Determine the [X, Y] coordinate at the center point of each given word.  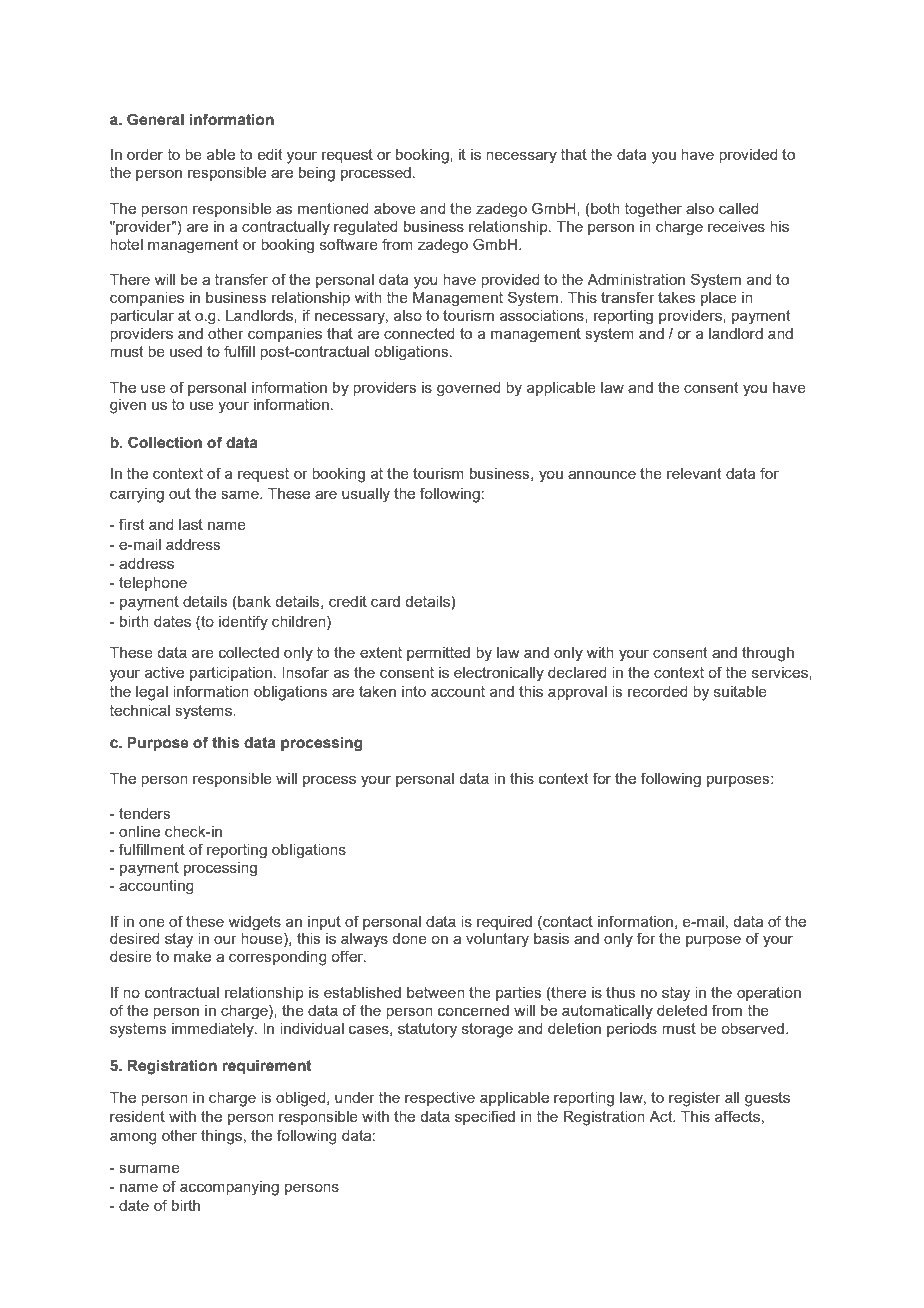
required [504, 923]
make [192, 956]
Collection [165, 442]
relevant [694, 473]
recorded [658, 691]
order [145, 154]
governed [469, 389]
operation [769, 994]
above [395, 208]
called [739, 208]
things [221, 1137]
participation [231, 674]
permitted [438, 654]
